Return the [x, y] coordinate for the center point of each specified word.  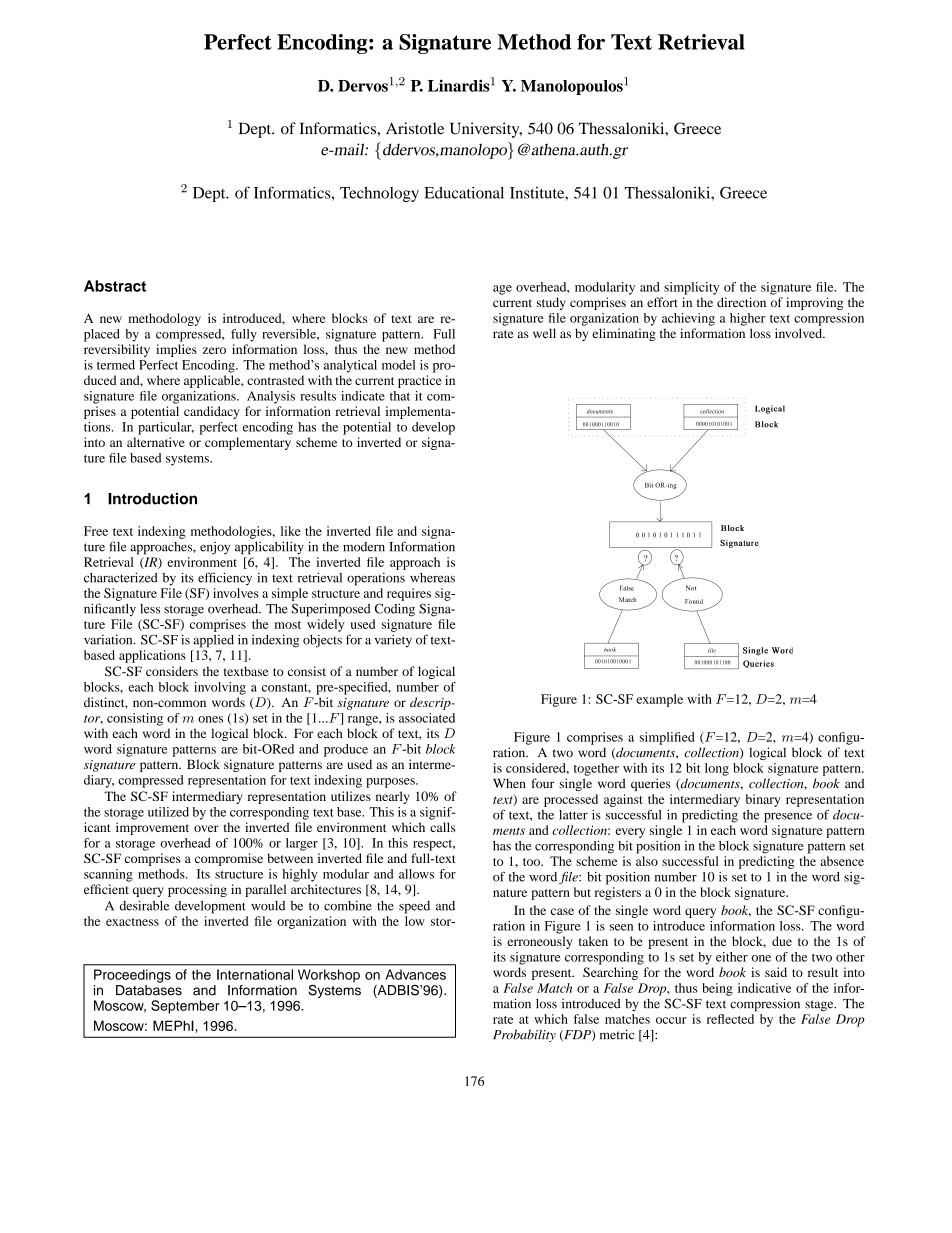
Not [691, 588]
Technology [379, 194]
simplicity [691, 288]
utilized [168, 812]
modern [364, 547]
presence [788, 818]
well [544, 333]
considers [172, 671]
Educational [464, 193]
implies [176, 350]
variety [393, 640]
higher [747, 319]
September [185, 1007]
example [659, 700]
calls [443, 827]
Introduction [152, 499]
